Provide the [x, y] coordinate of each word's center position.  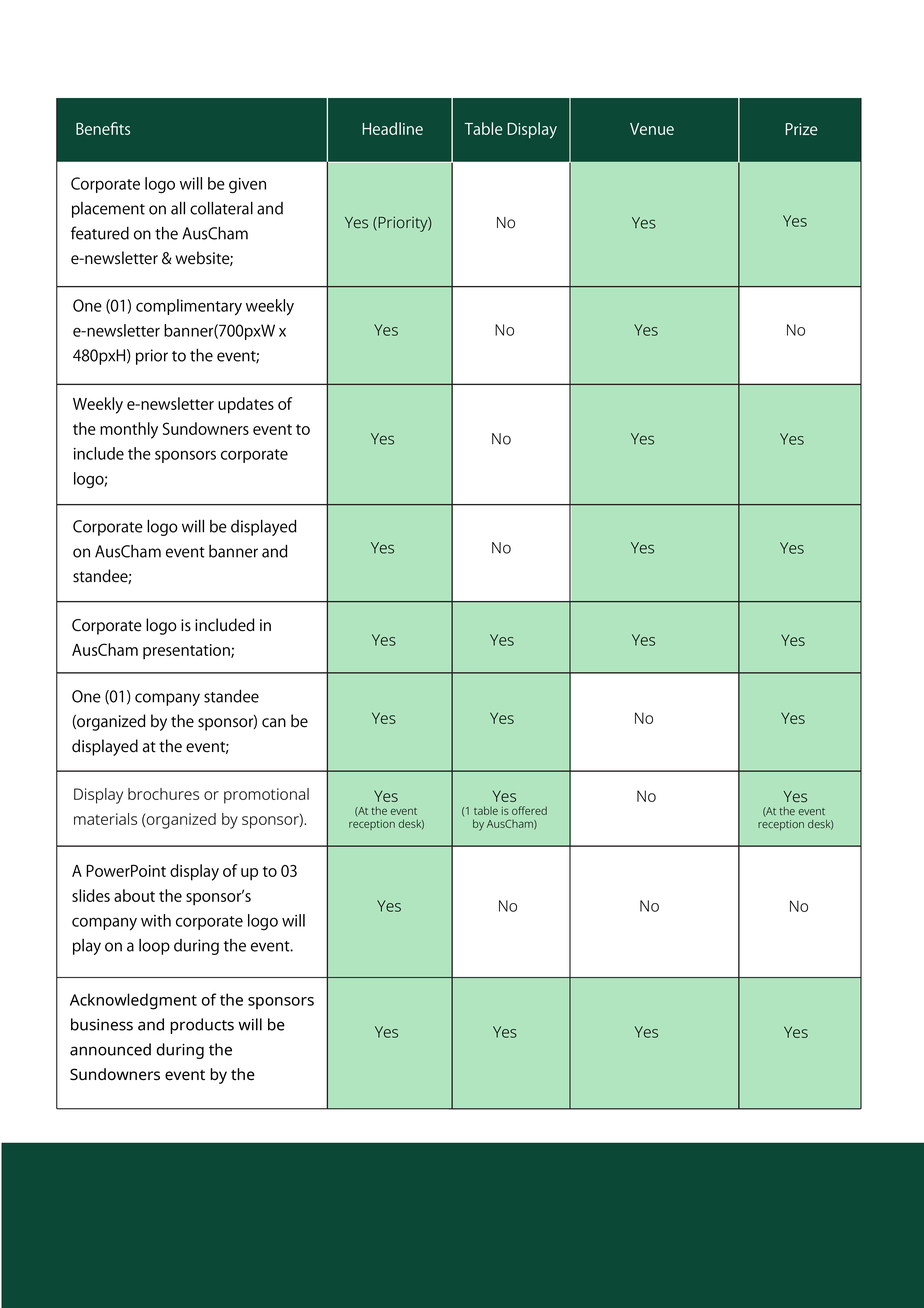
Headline [393, 128]
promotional [266, 796]
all [178, 208]
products [202, 1026]
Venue [652, 129]
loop [154, 947]
